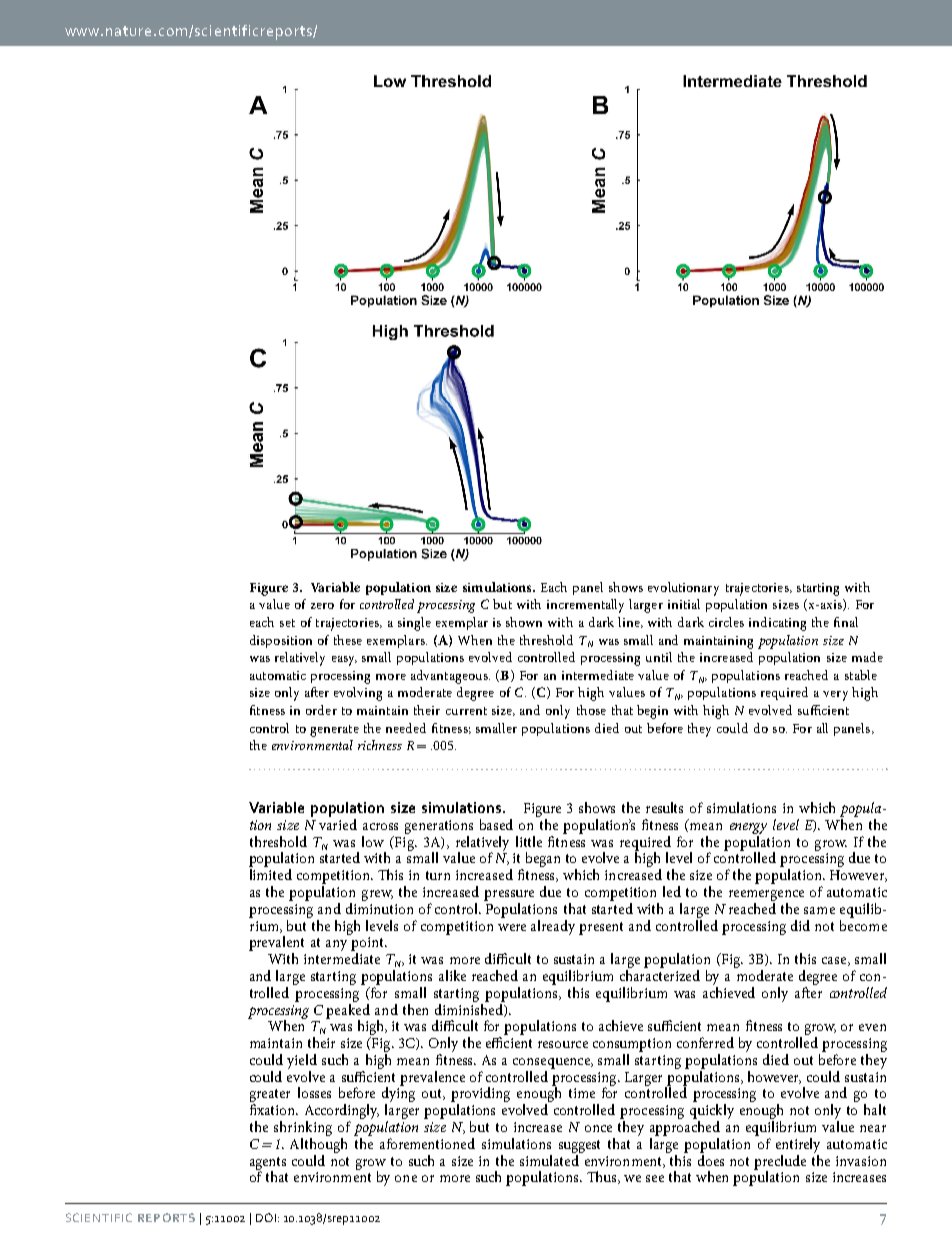  What do you see at coordinates (603, 1177) in the page?
I see `Thus` at bounding box center [603, 1177].
